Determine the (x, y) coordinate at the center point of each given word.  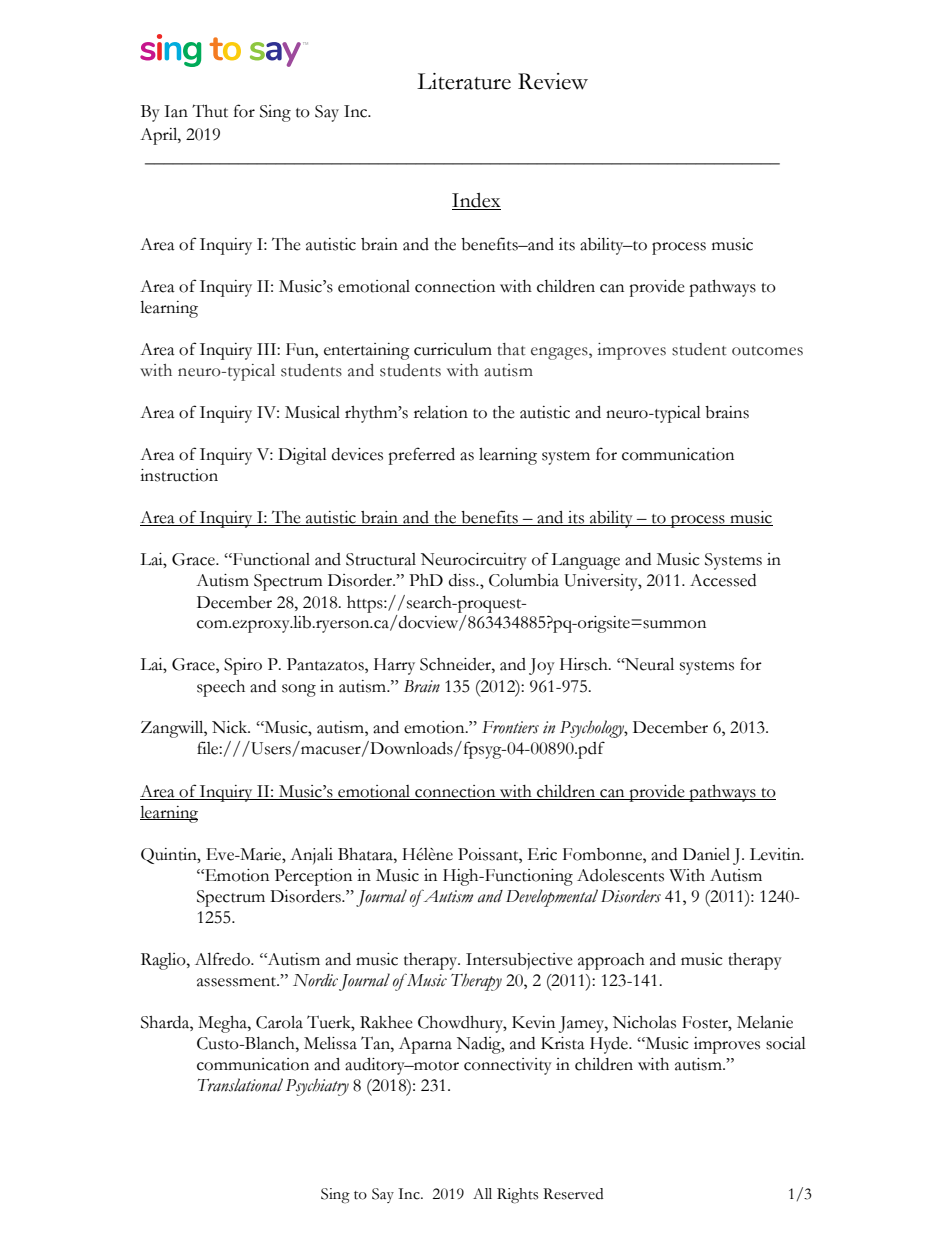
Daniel (706, 854)
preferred (421, 456)
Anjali (311, 856)
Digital (302, 456)
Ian (176, 111)
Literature (464, 81)
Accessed (723, 580)
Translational (240, 1085)
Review (553, 81)
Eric (542, 854)
